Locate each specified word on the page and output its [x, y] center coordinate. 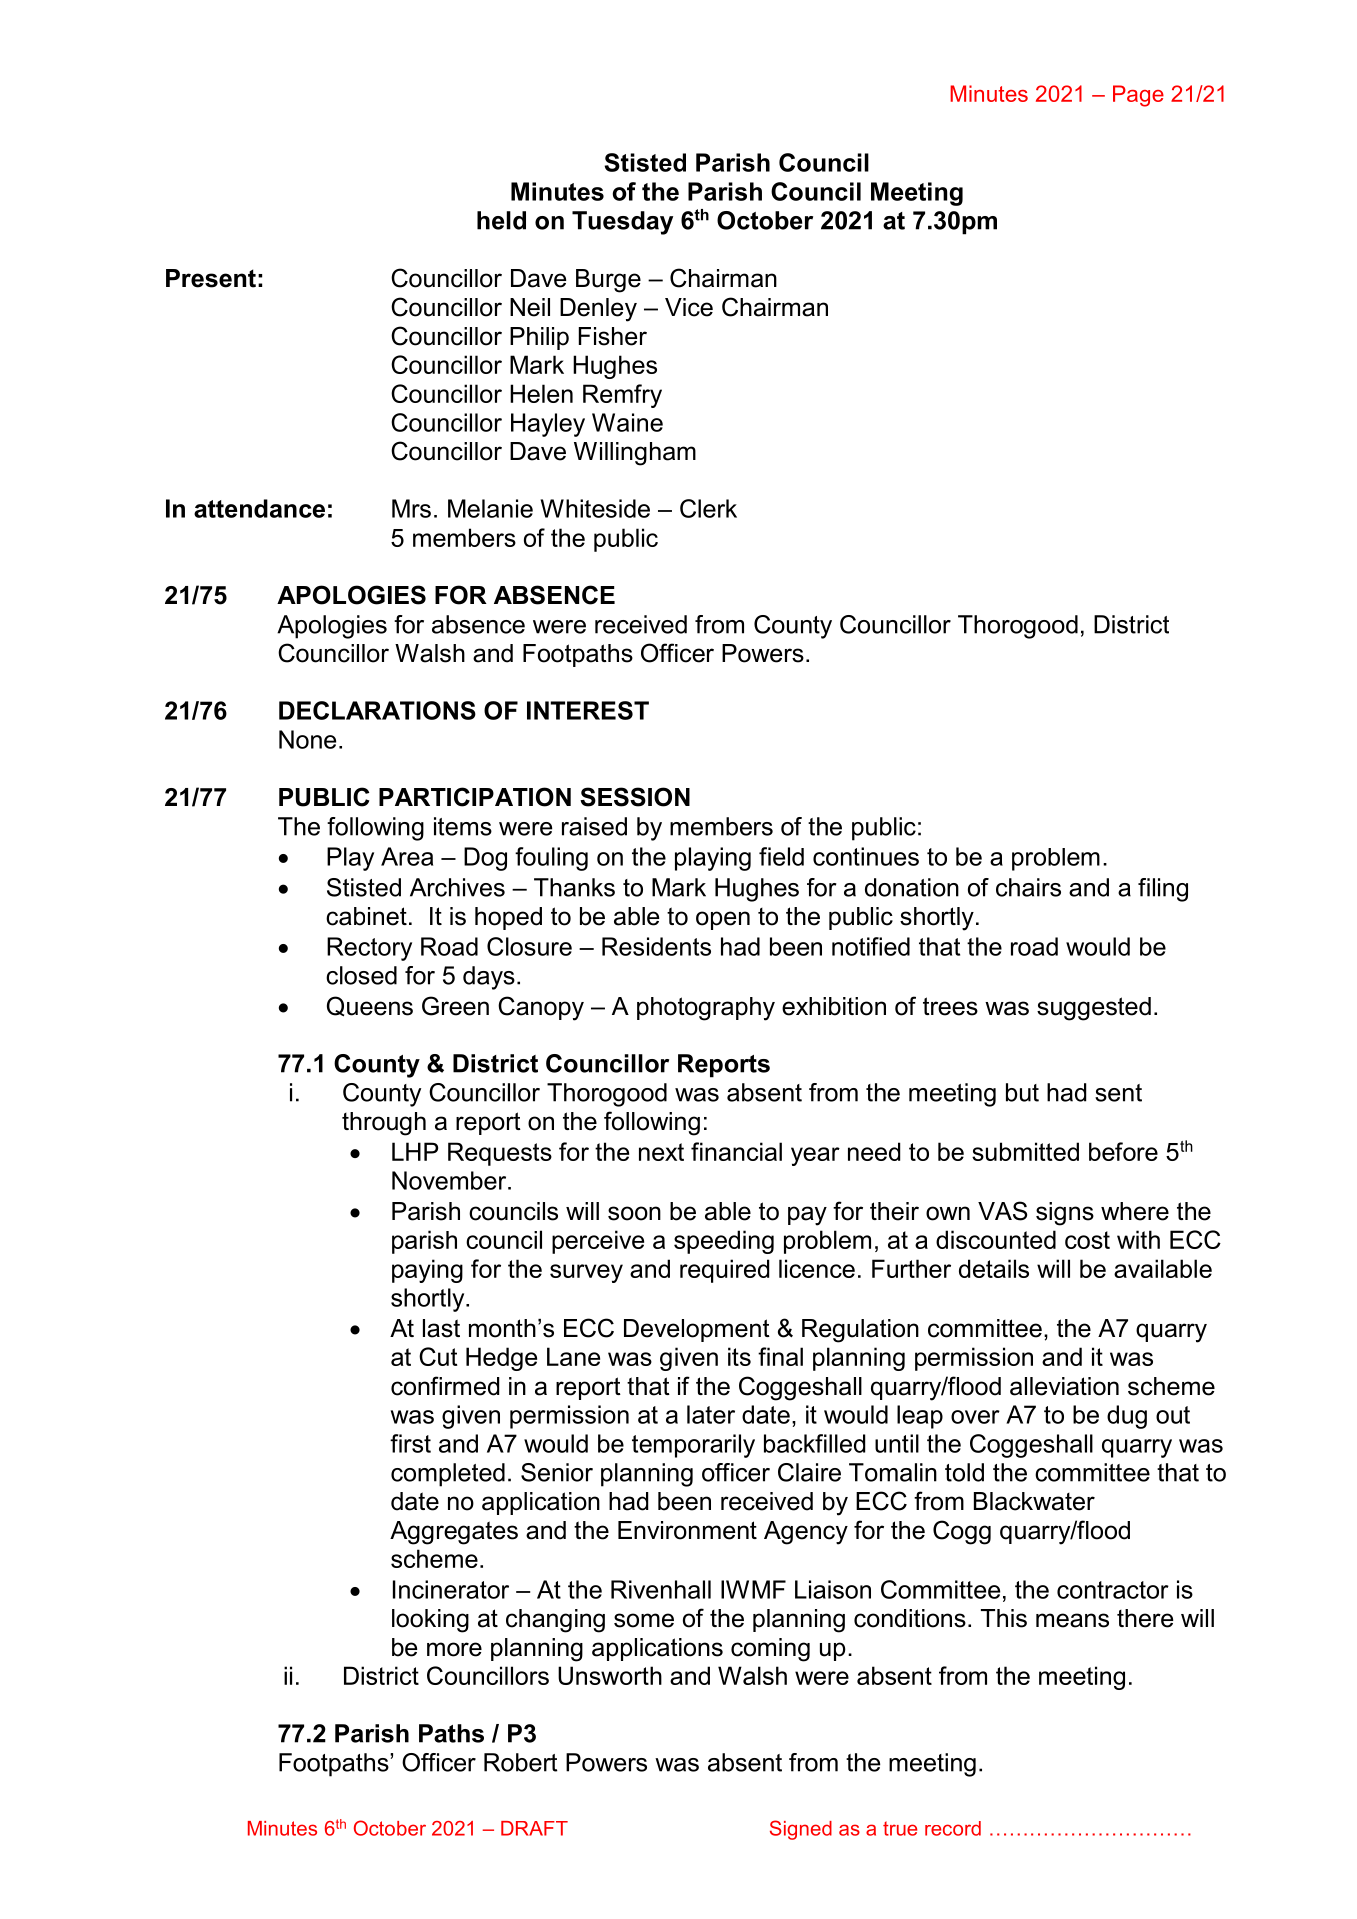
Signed [801, 1830]
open [723, 920]
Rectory [369, 949]
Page [1138, 96]
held [501, 220]
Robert [520, 1762]
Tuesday [622, 223]
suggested [1094, 1009]
